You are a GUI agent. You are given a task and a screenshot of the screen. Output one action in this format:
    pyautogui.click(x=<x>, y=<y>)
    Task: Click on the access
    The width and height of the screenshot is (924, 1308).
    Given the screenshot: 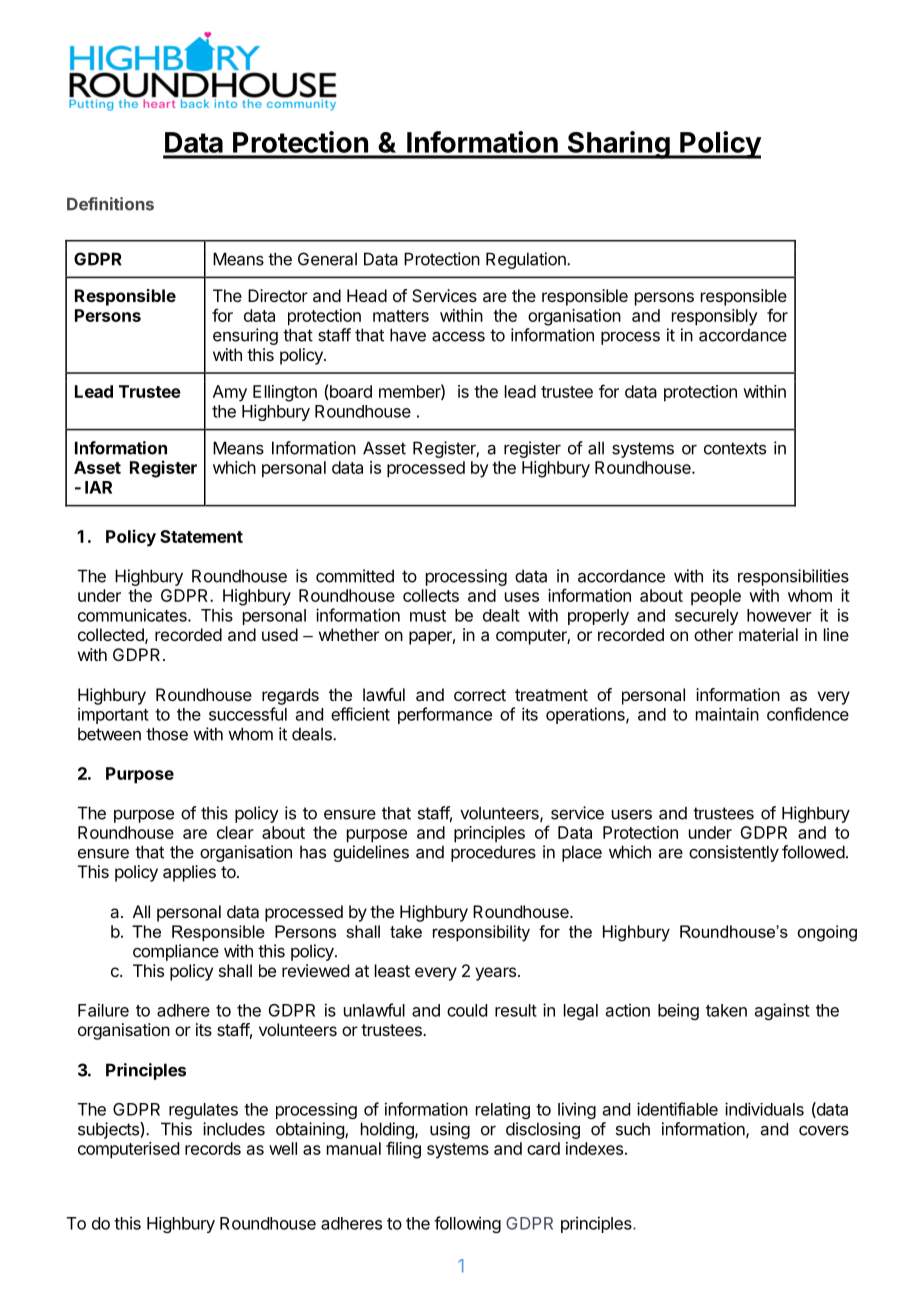 What is the action you would take?
    pyautogui.click(x=458, y=336)
